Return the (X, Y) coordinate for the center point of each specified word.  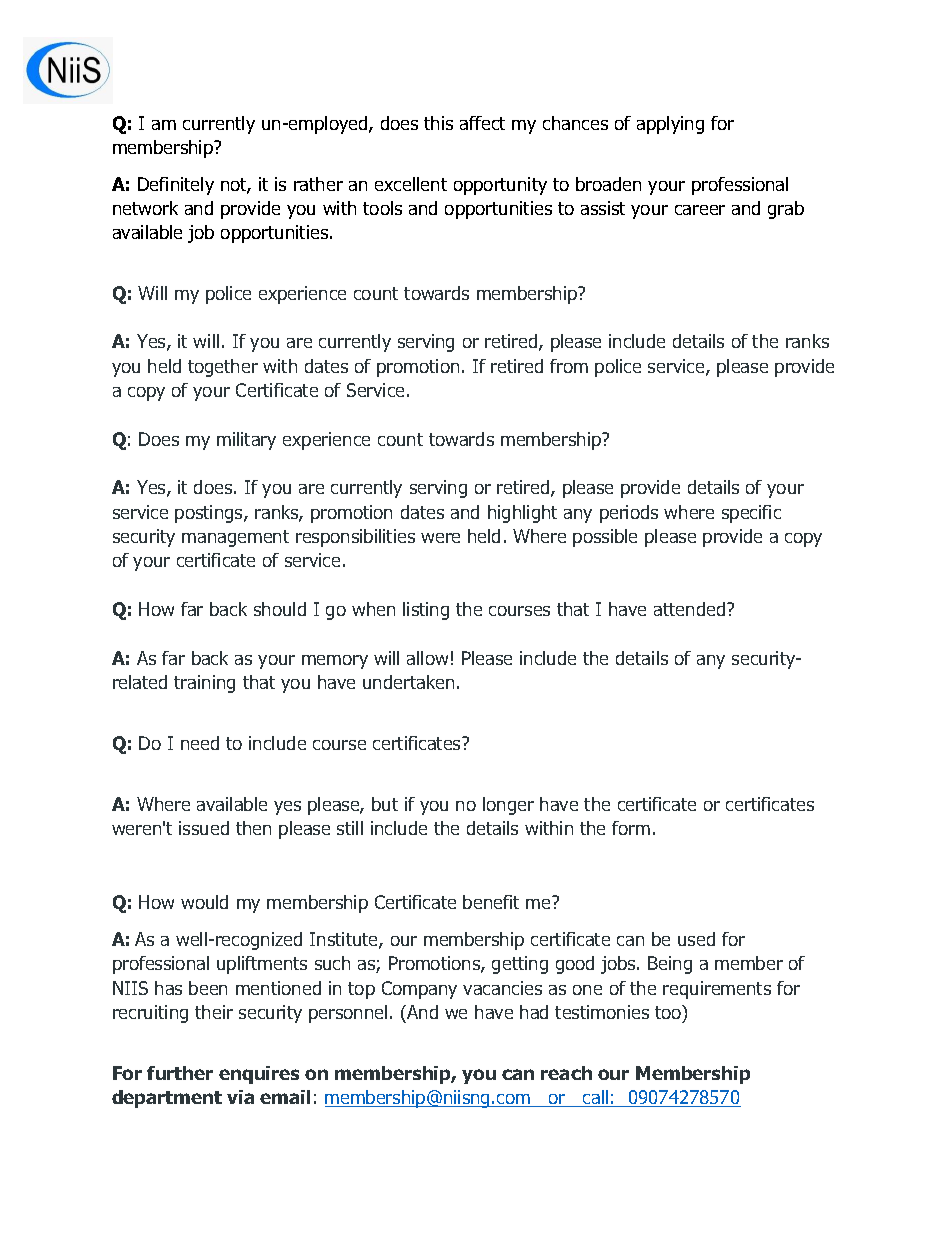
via (240, 1097)
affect (482, 123)
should (280, 609)
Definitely (176, 186)
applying (670, 125)
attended (691, 609)
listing (426, 611)
